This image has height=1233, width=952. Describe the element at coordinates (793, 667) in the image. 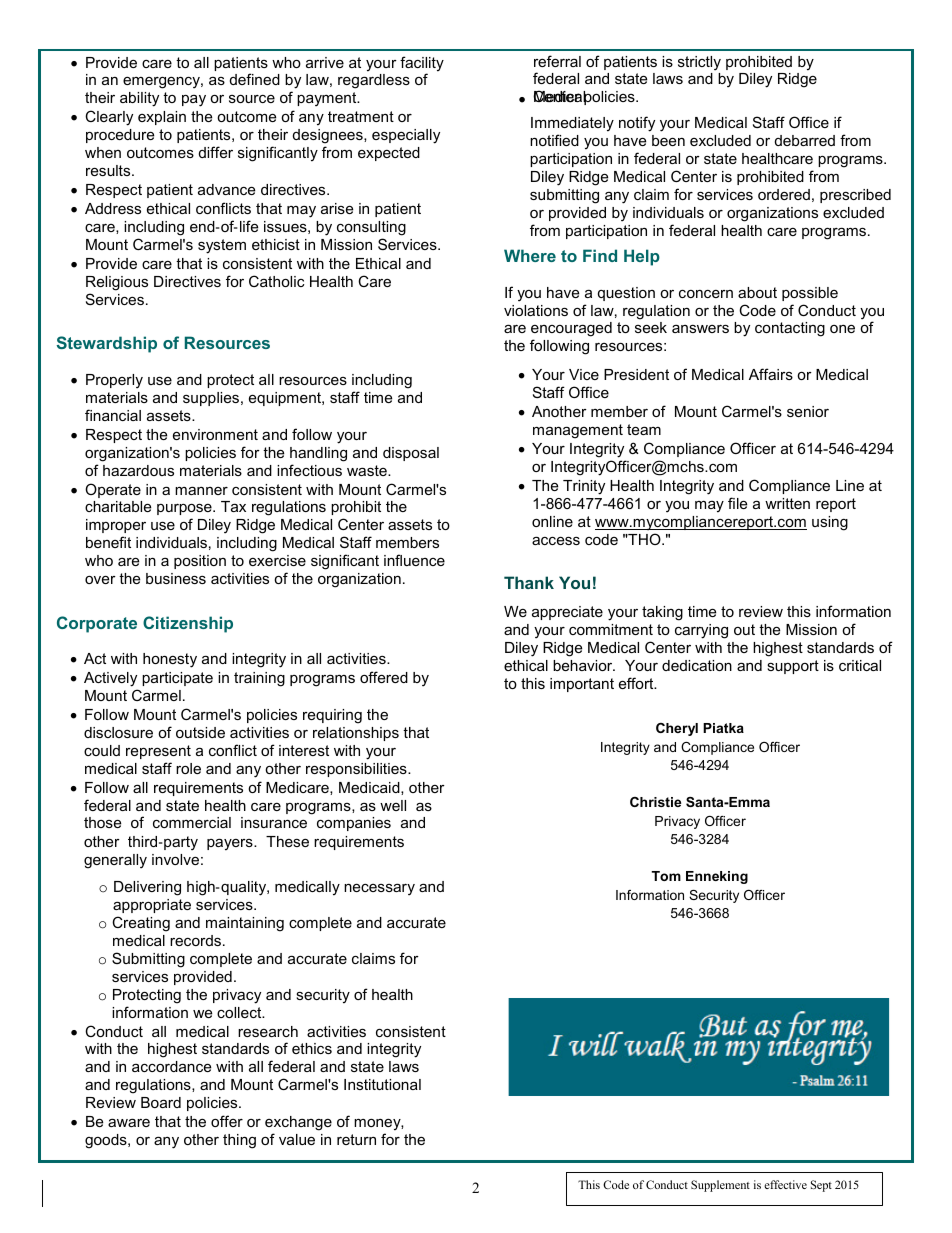

I see `support` at that location.
